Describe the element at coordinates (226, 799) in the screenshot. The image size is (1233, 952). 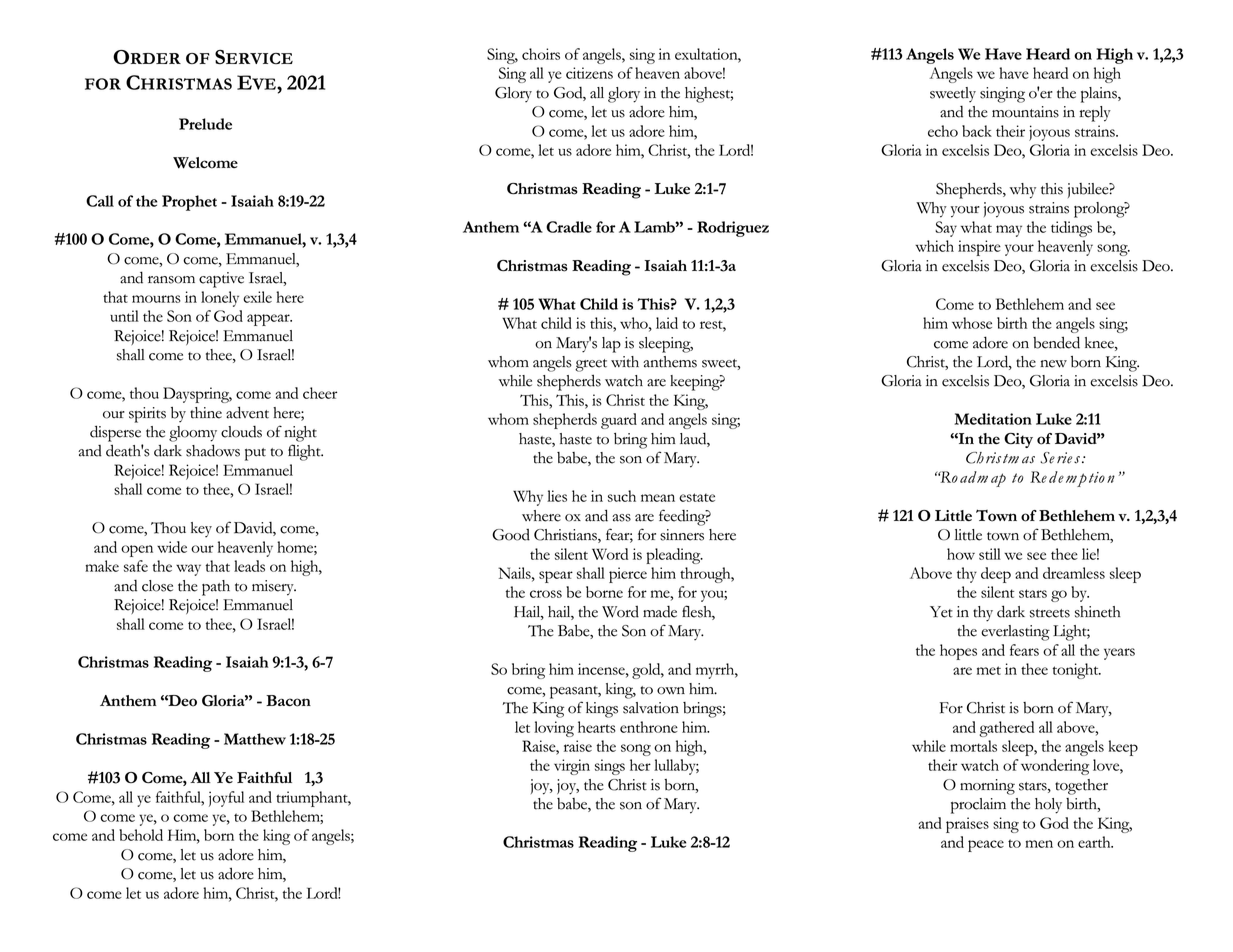
I see `joyful` at that location.
